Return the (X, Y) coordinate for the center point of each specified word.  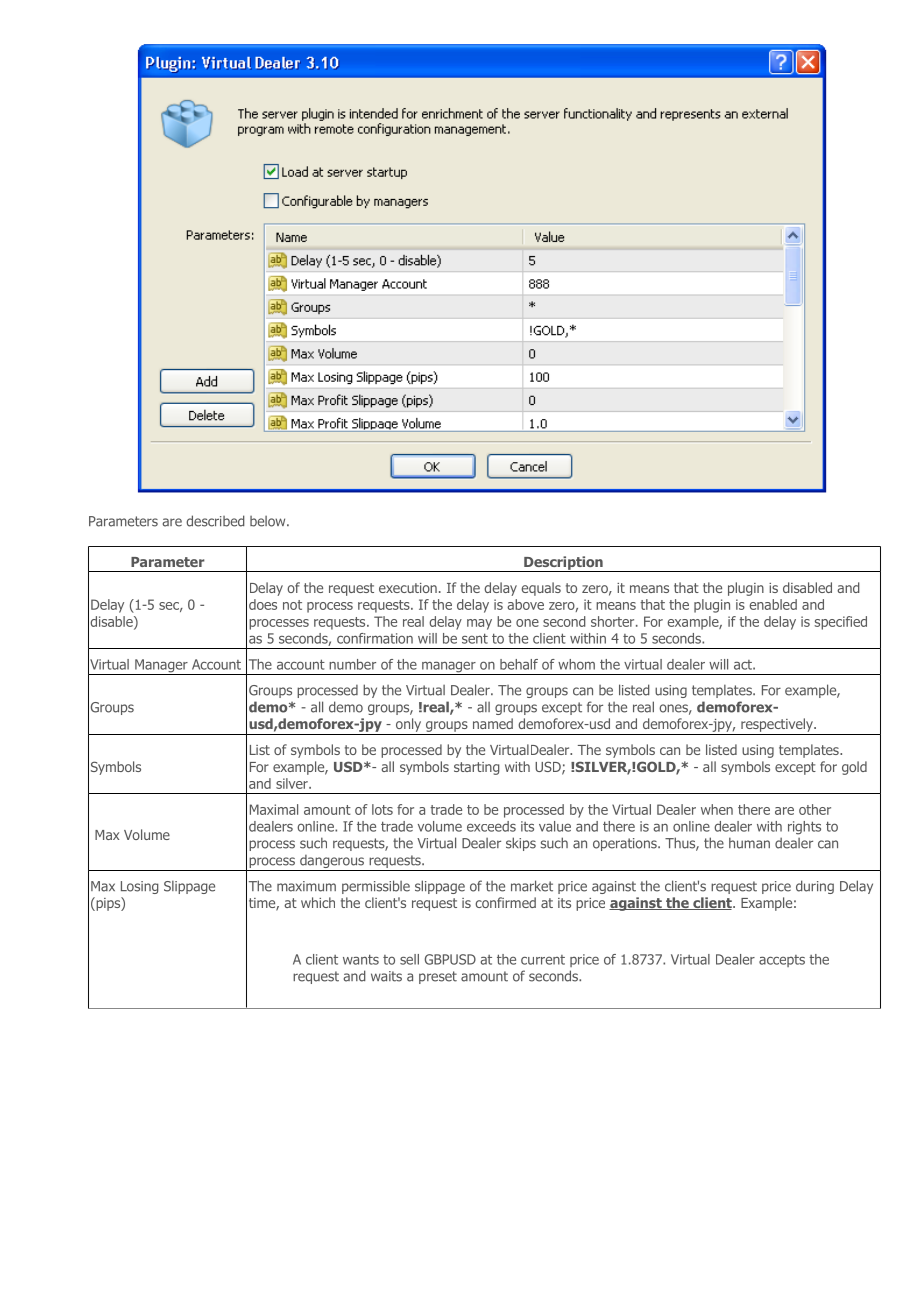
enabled (773, 604)
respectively (778, 725)
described (215, 521)
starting (477, 768)
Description (563, 564)
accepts (782, 961)
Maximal (274, 809)
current (543, 960)
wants (361, 959)
